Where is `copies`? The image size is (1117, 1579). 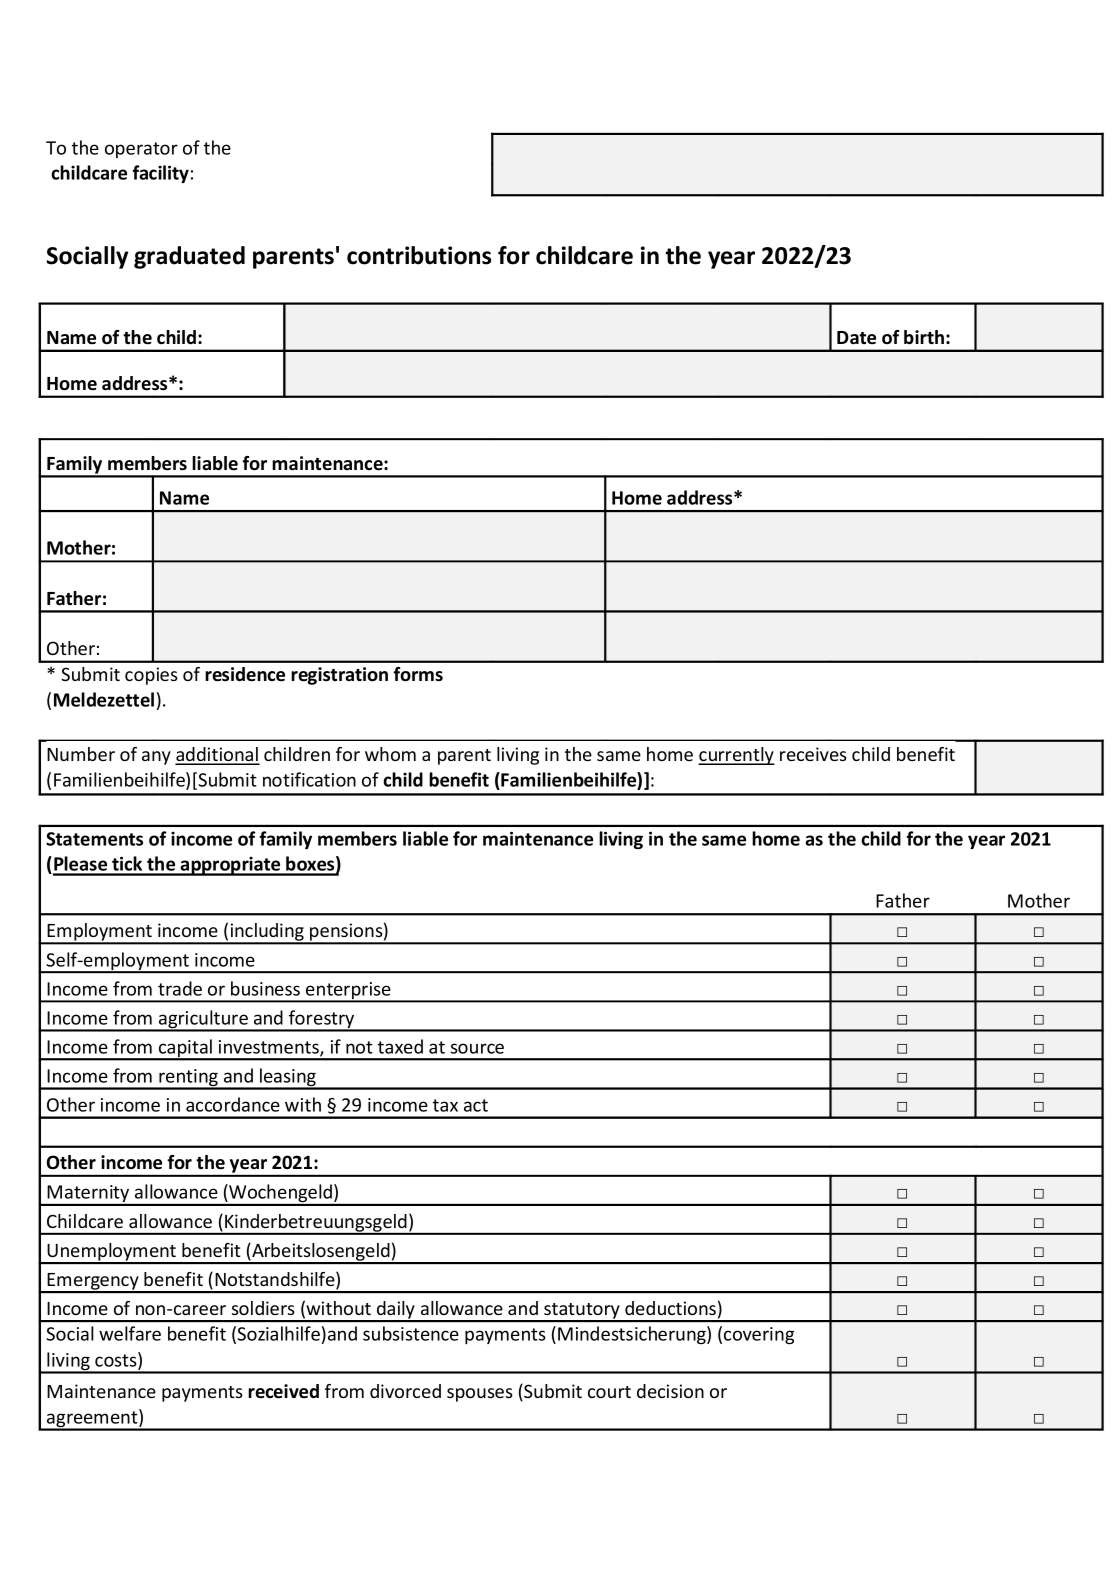
copies is located at coordinates (151, 676).
